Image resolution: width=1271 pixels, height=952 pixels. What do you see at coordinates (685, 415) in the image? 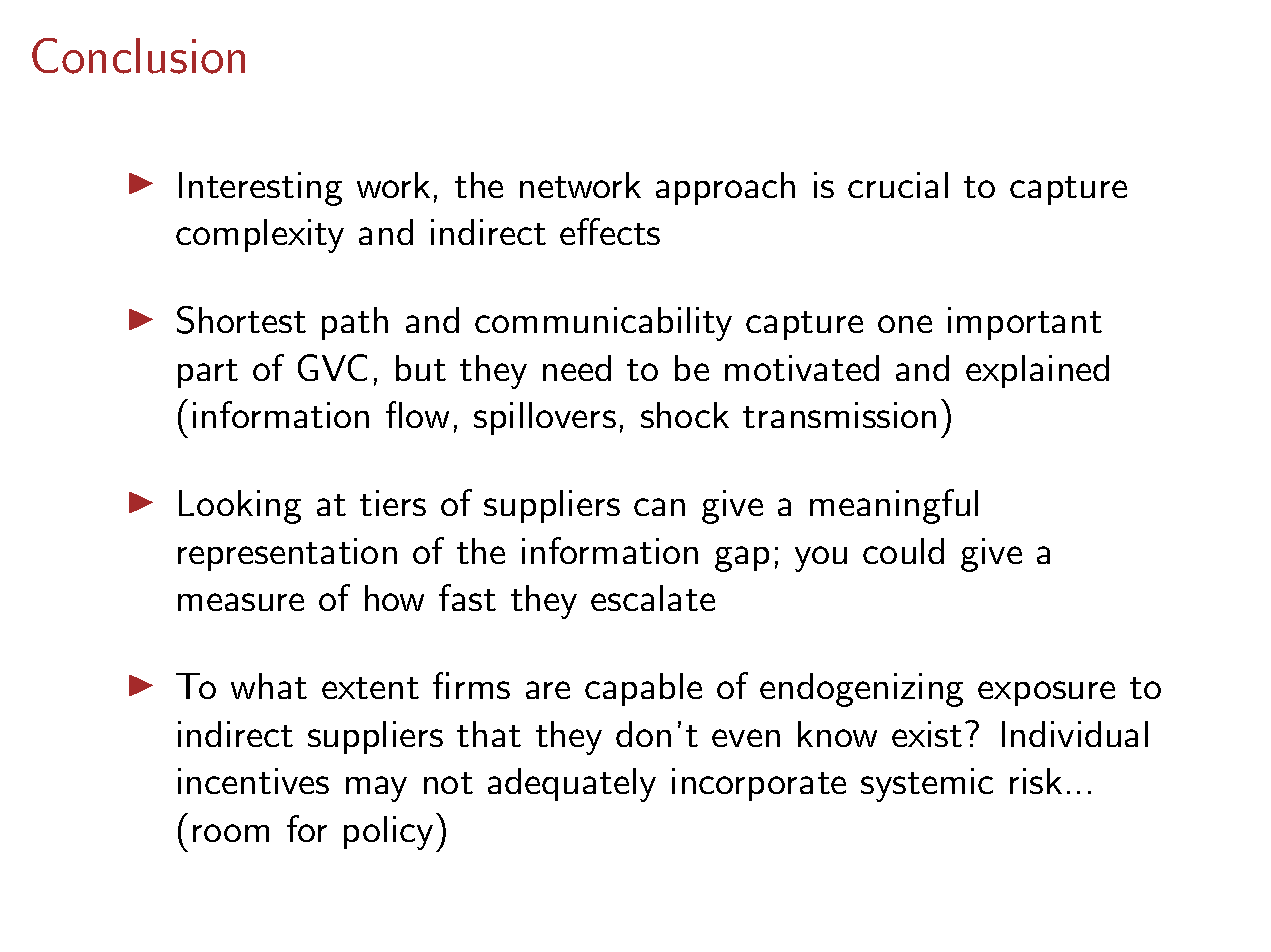
I see `shock` at bounding box center [685, 415].
